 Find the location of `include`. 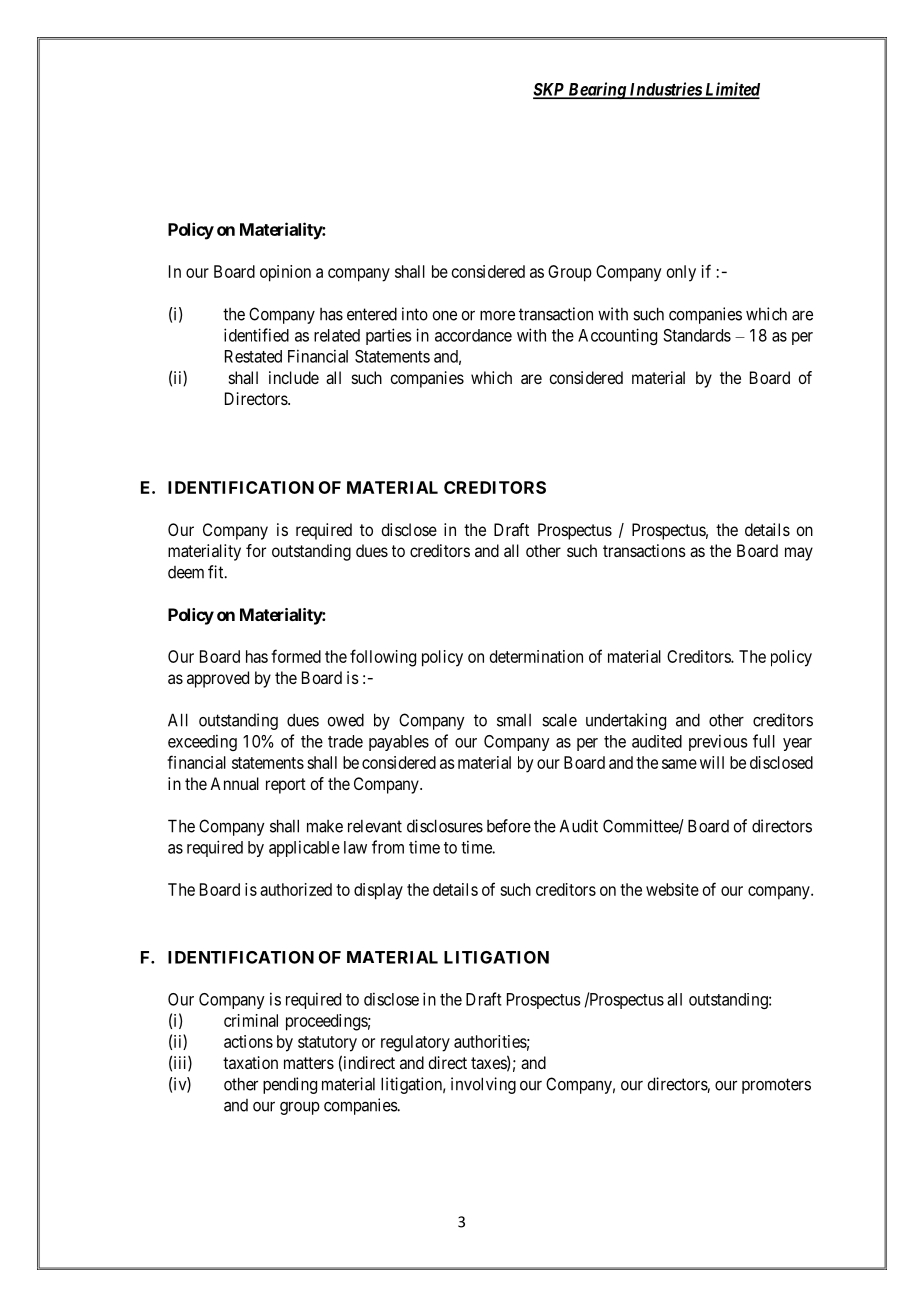

include is located at coordinates (294, 377).
